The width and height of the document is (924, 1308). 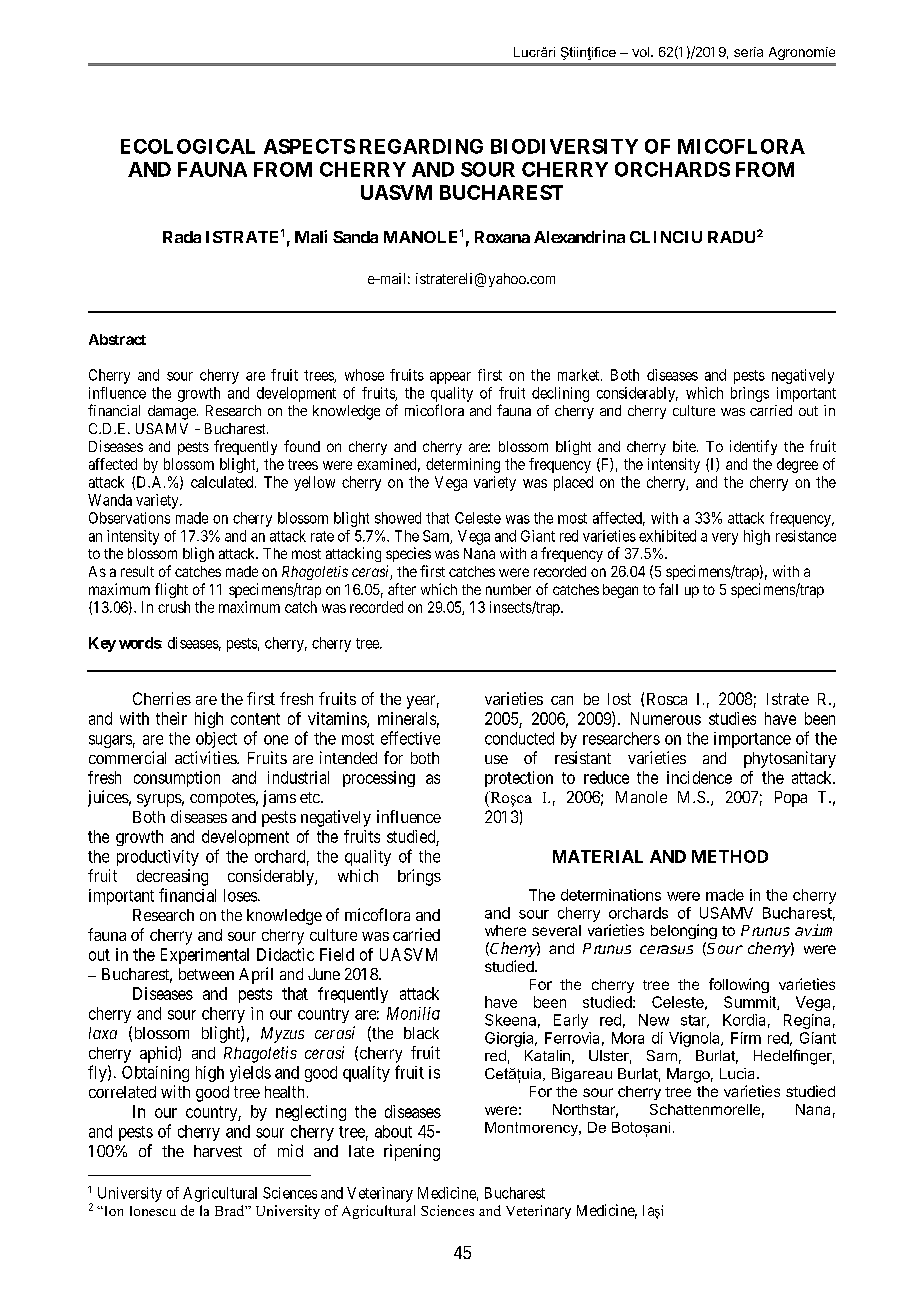 What do you see at coordinates (188, 146) in the document?
I see `ECOLOGICAL` at bounding box center [188, 146].
